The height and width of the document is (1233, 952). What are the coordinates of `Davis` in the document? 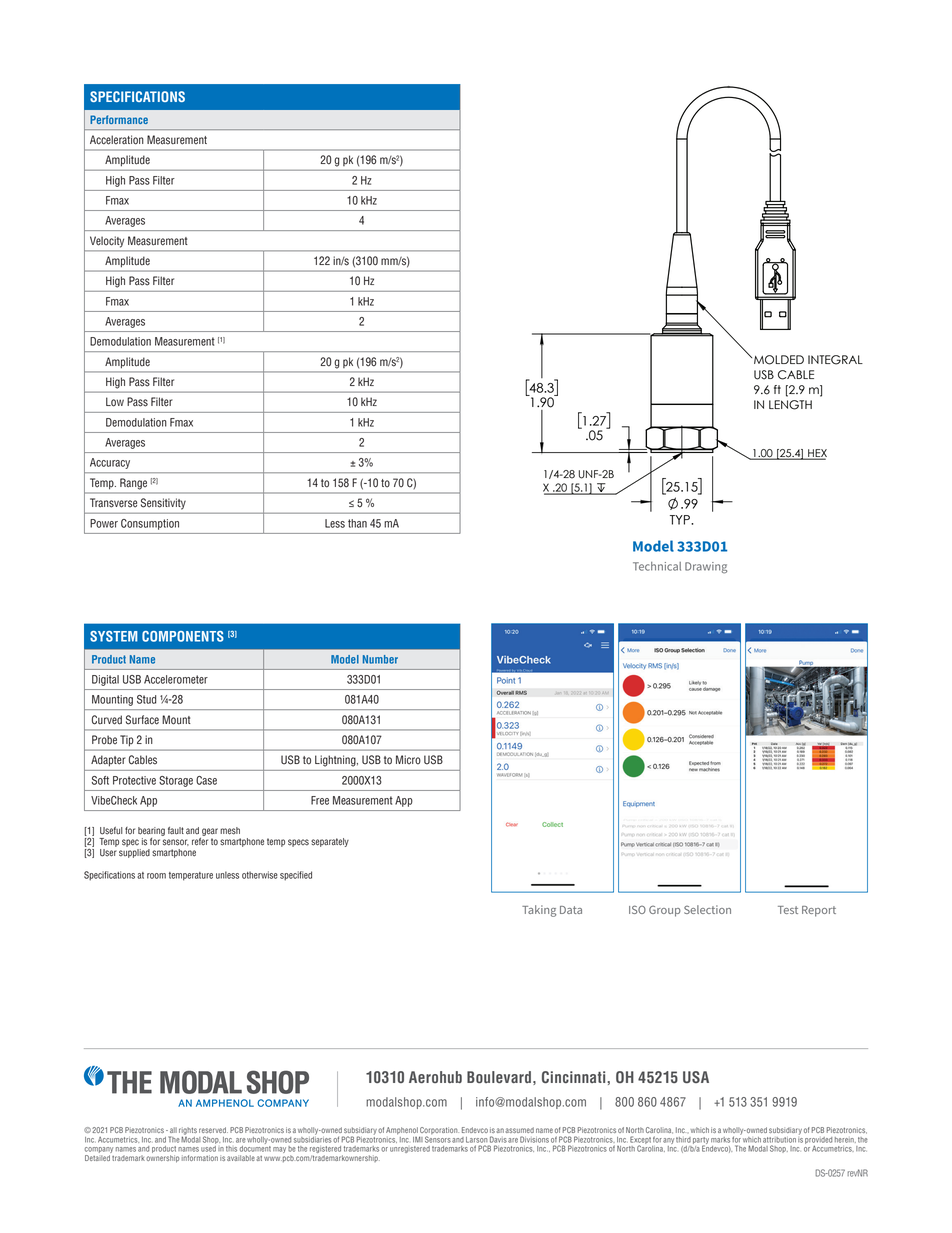 It's located at (498, 1139).
